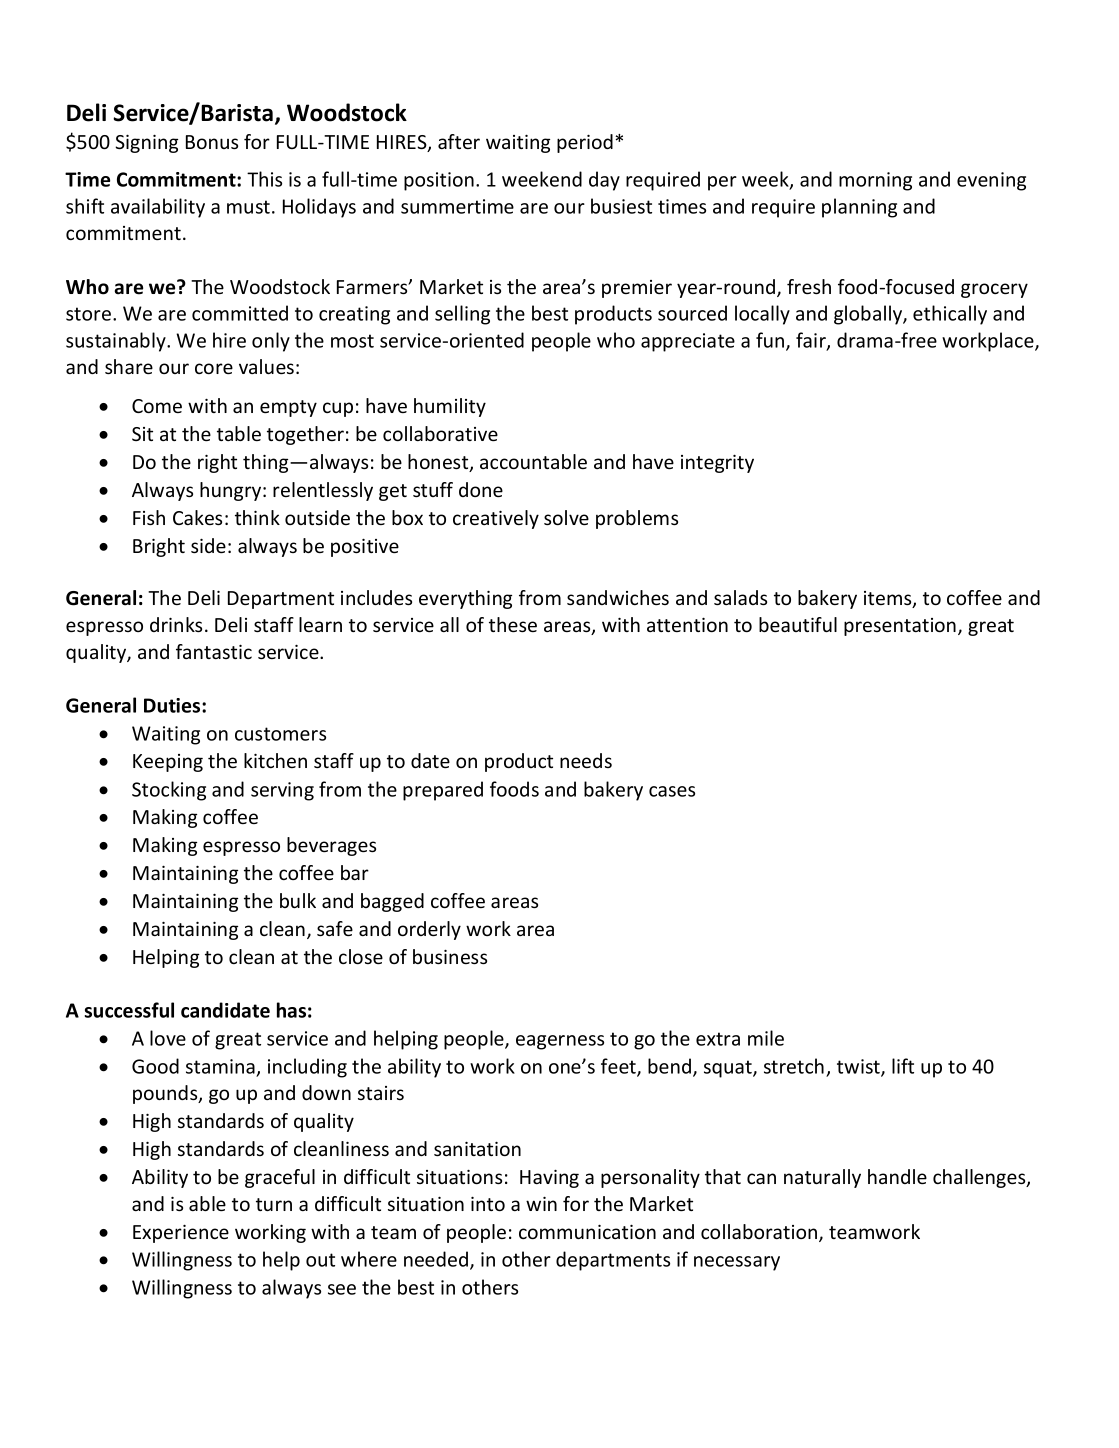 The image size is (1119, 1448). Describe the element at coordinates (900, 627) in the document. I see `presentation` at that location.
